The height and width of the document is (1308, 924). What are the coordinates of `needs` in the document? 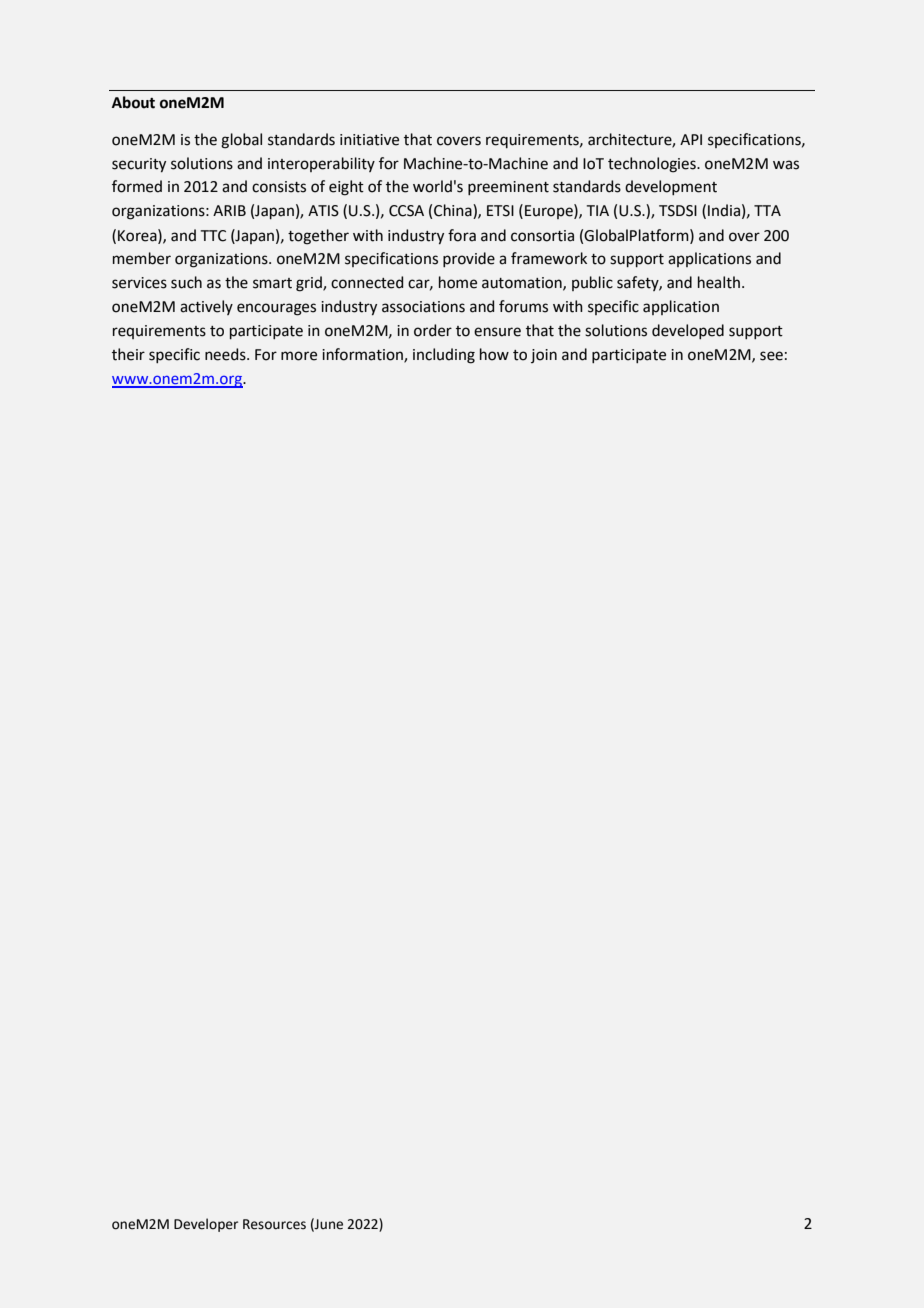 It's located at (226, 354).
